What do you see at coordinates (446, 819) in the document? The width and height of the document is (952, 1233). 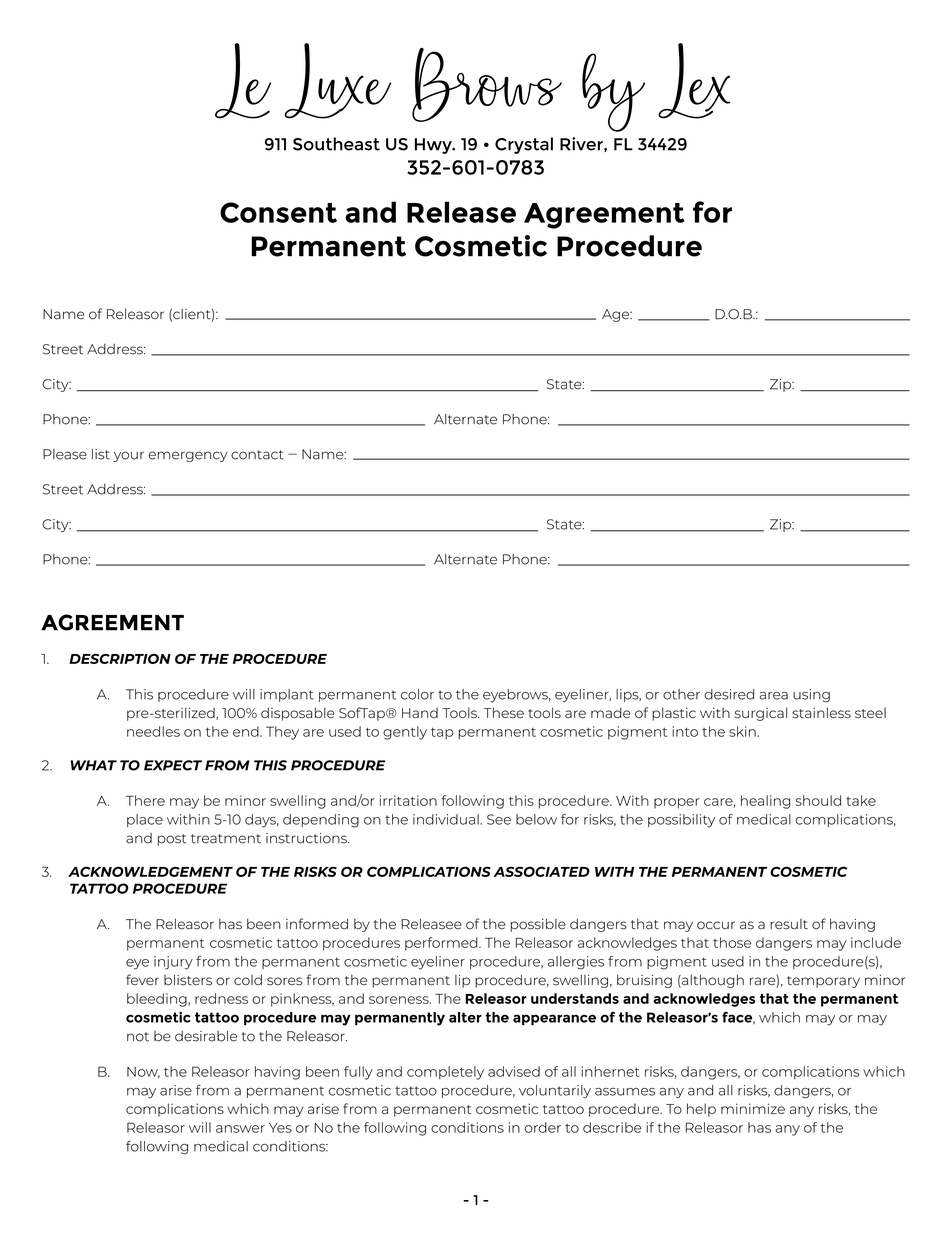 I see `individual` at bounding box center [446, 819].
